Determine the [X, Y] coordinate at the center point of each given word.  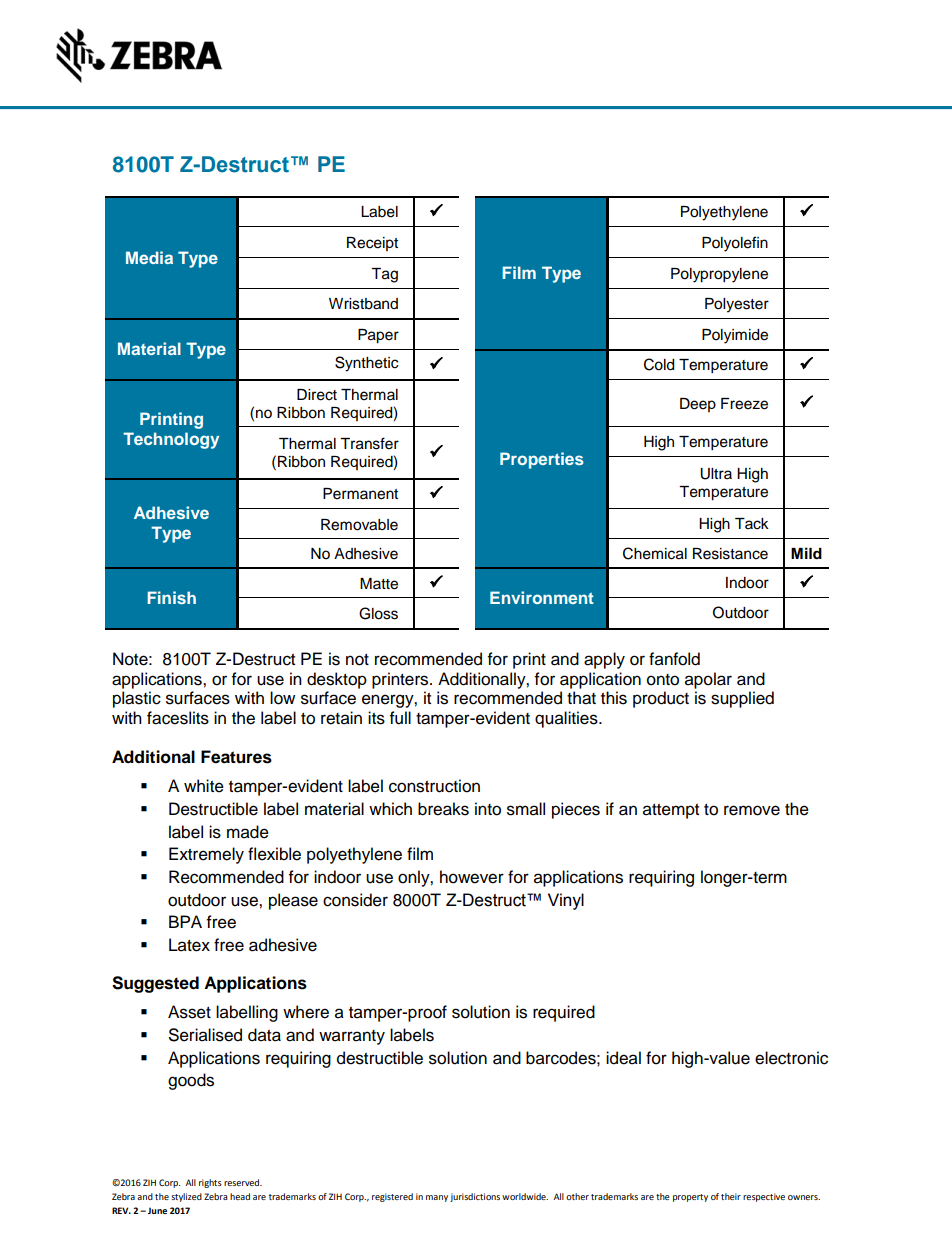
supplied [742, 699]
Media [149, 257]
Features [236, 757]
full [400, 718]
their [731, 1196]
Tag [384, 275]
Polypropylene [719, 275]
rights [210, 1183]
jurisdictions [475, 1197]
